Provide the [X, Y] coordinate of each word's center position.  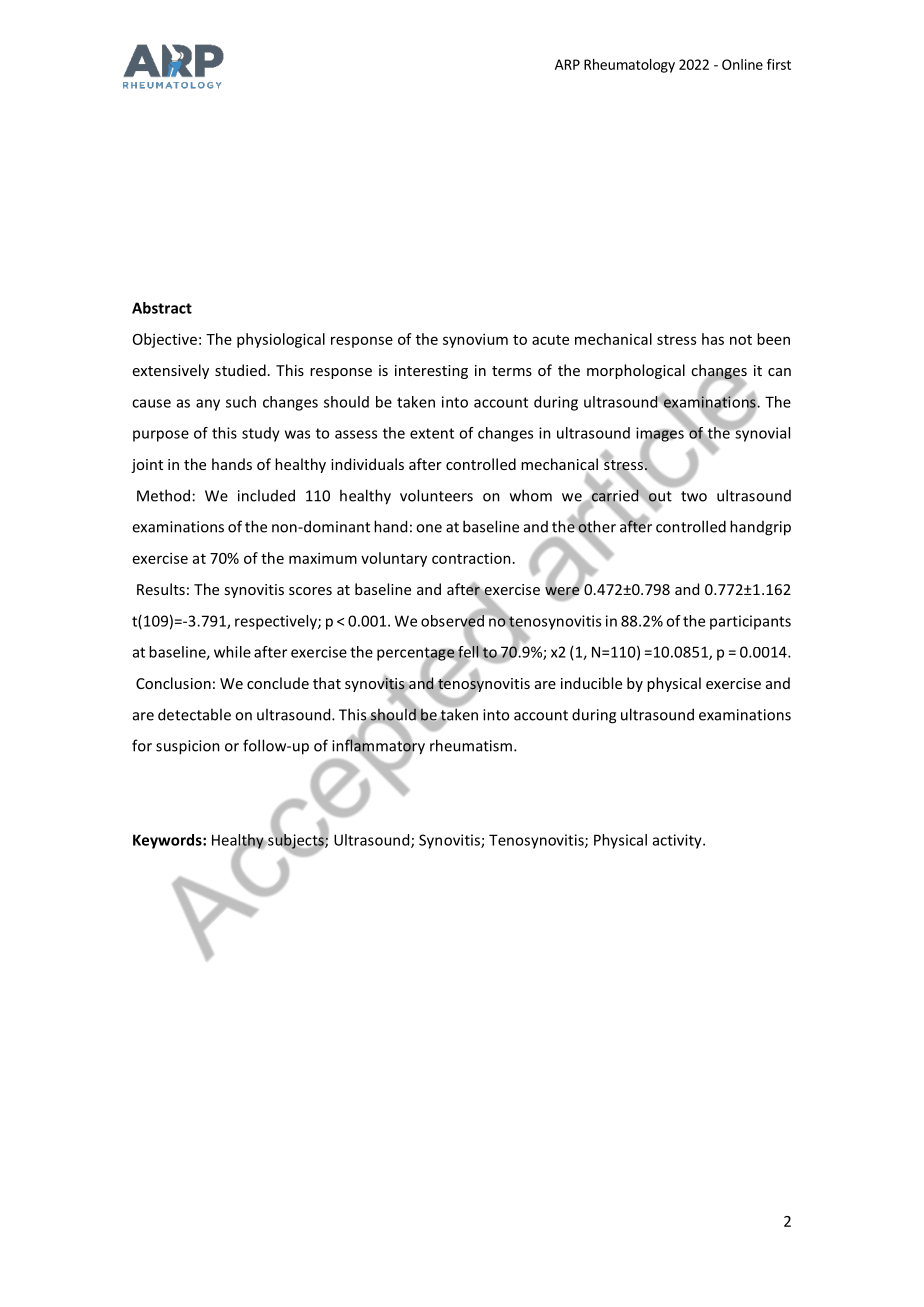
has [713, 339]
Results [161, 589]
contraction [471, 558]
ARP [567, 64]
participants [750, 622]
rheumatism [472, 745]
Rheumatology [629, 66]
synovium [475, 340]
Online [742, 64]
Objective [165, 340]
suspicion [188, 747]
